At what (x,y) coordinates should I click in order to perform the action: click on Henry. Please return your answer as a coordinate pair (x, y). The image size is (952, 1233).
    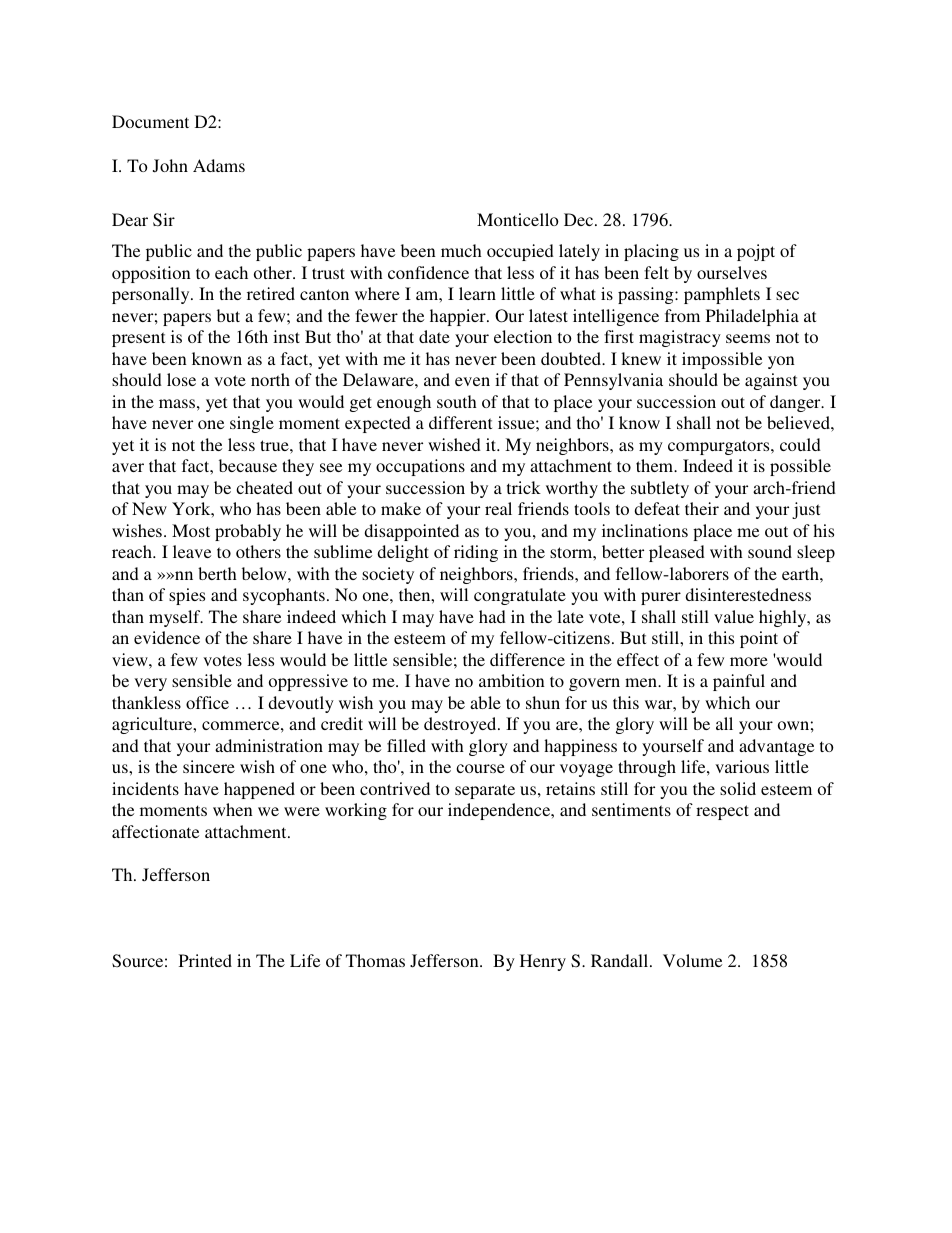
    Looking at the image, I should click on (543, 962).
